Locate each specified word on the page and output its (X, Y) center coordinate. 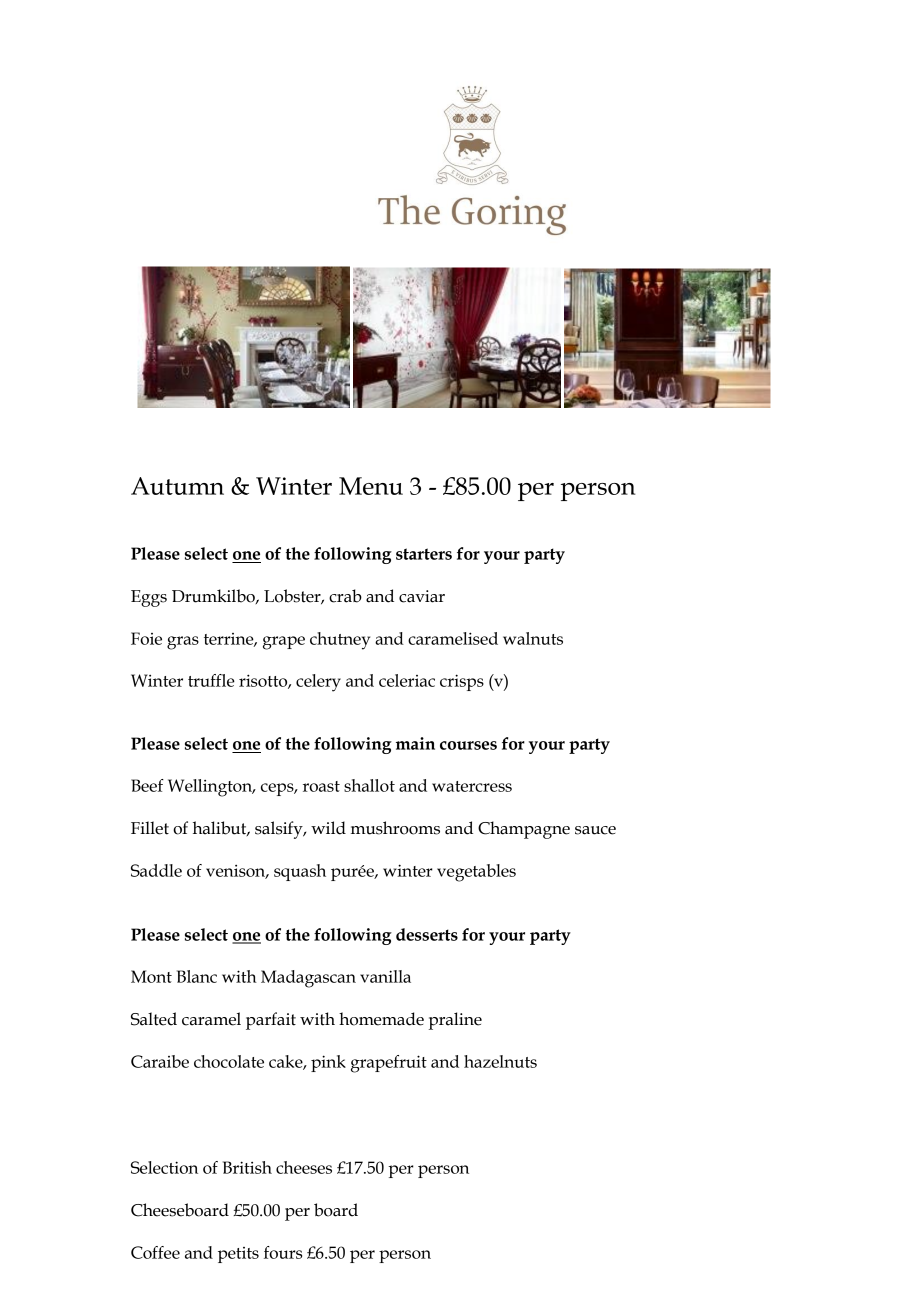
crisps (462, 682)
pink (328, 1063)
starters (424, 554)
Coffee (155, 1252)
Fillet (150, 828)
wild (328, 828)
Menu (371, 486)
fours (283, 1252)
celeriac (407, 680)
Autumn (177, 486)
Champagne (524, 830)
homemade (381, 1019)
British (247, 1167)
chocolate (229, 1061)
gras (183, 643)
